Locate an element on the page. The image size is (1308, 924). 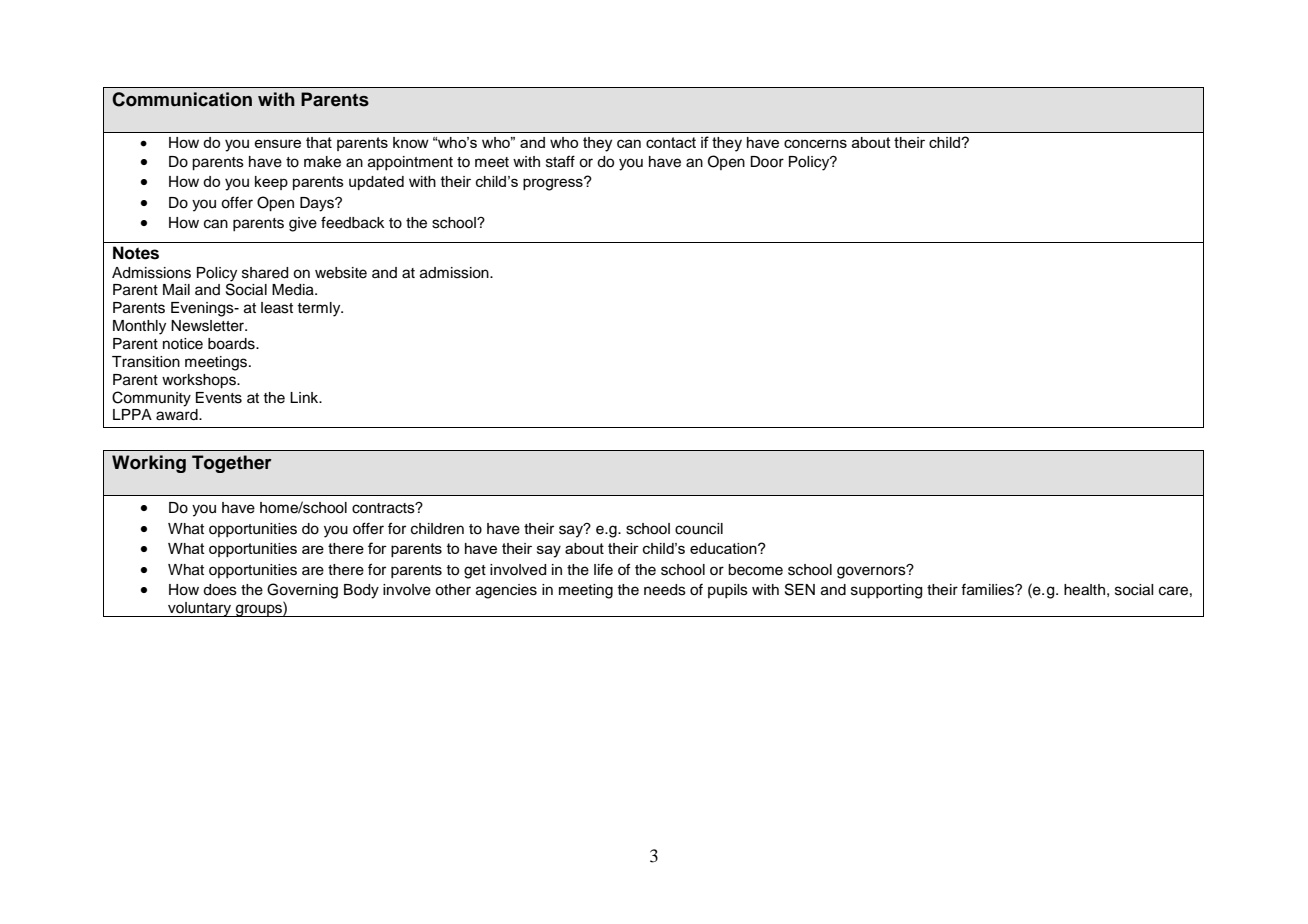
Link is located at coordinates (305, 397).
